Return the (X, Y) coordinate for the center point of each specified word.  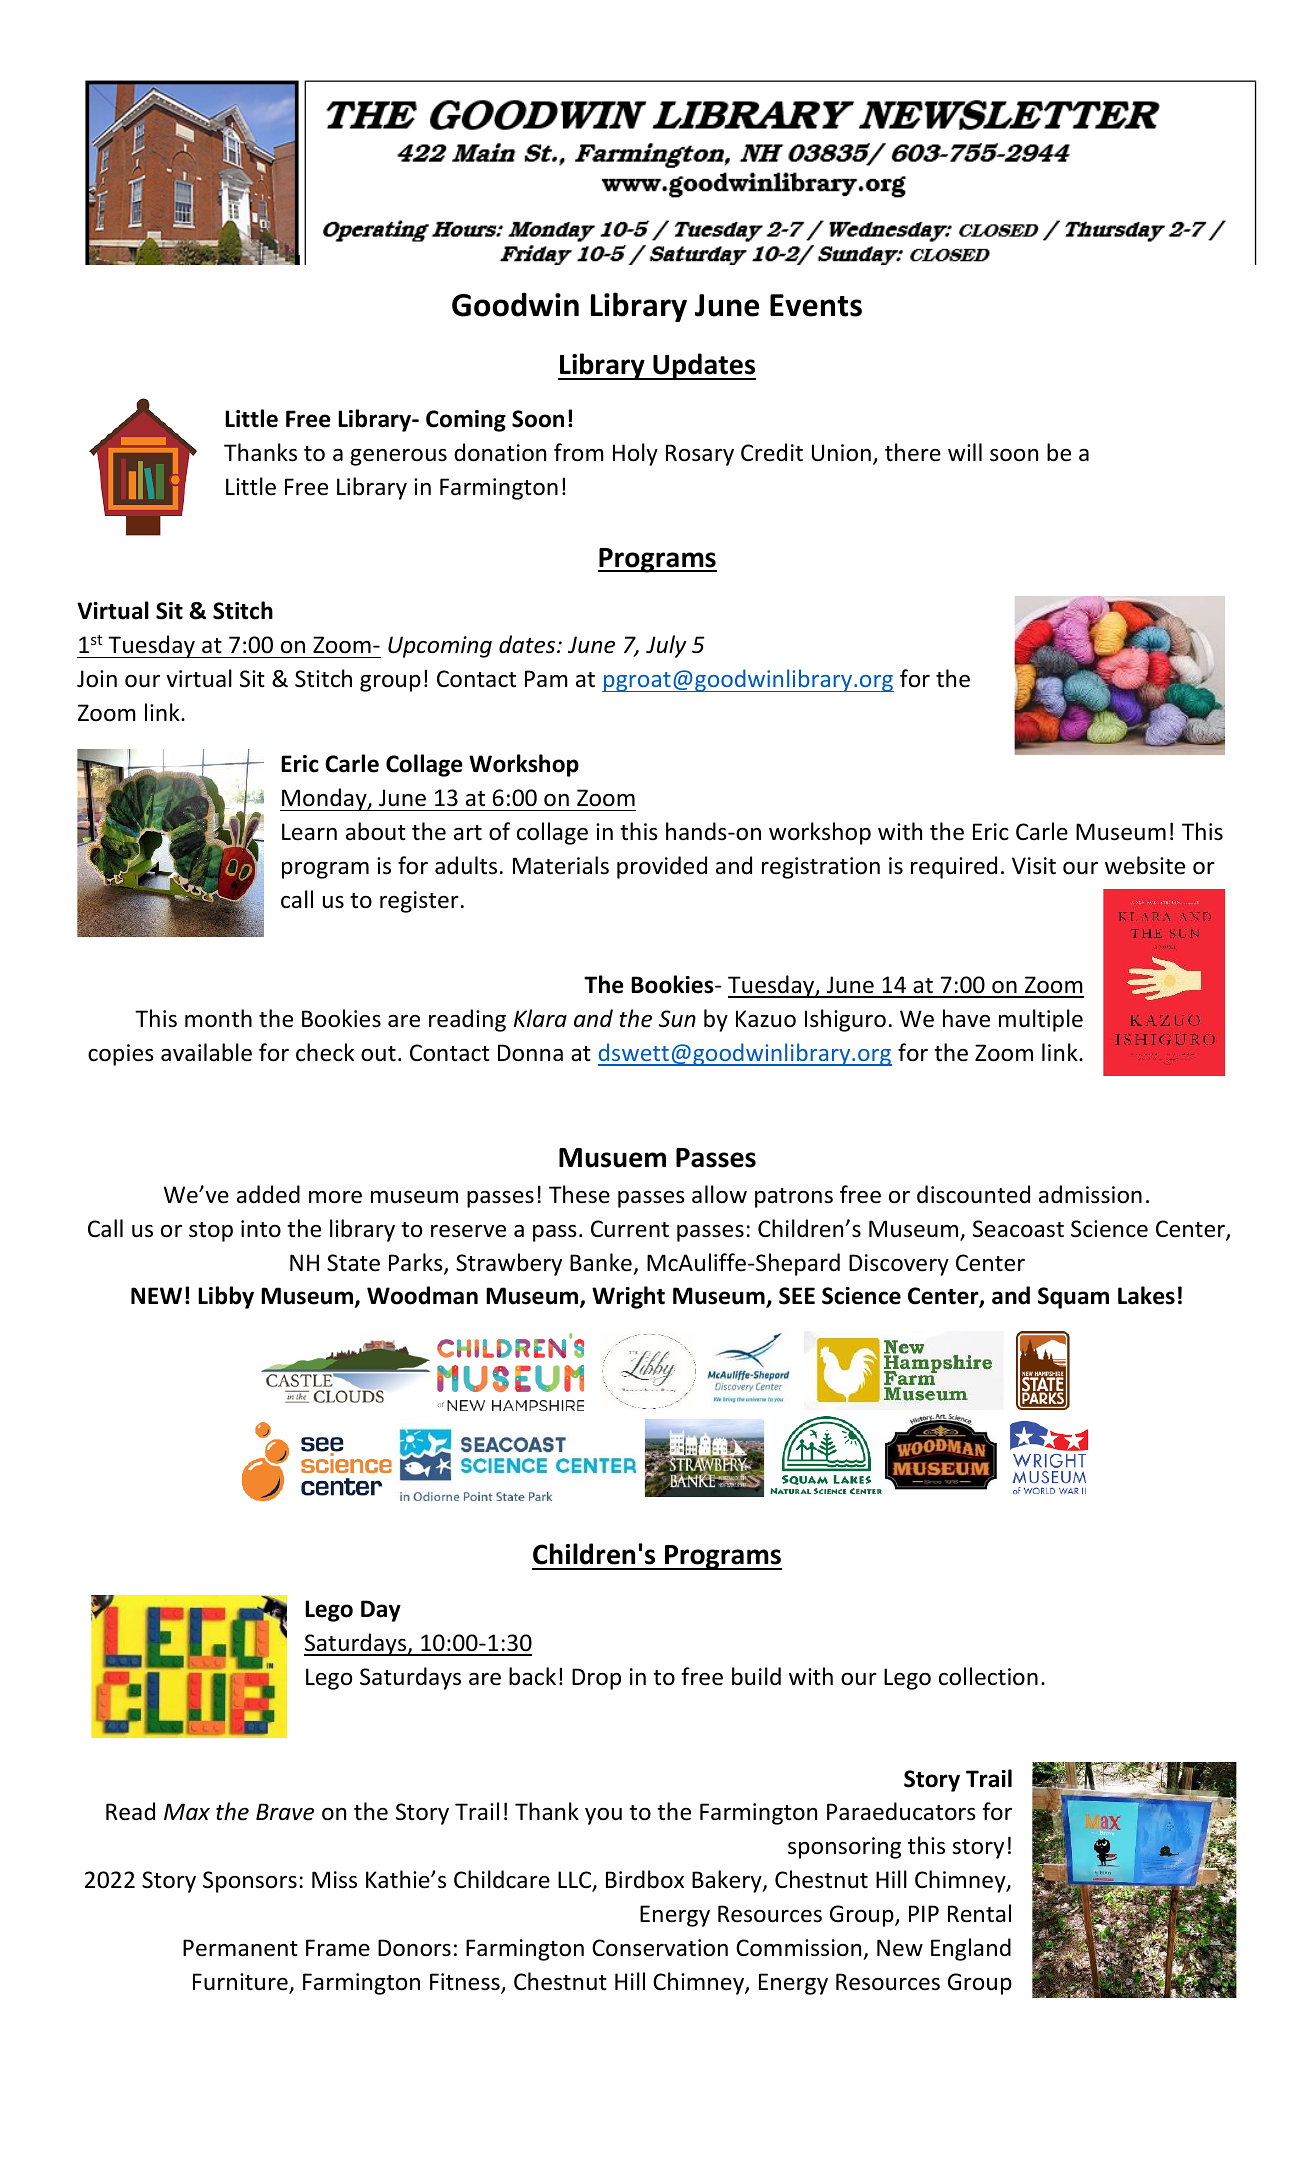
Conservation (660, 1948)
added (268, 1194)
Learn (309, 832)
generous (398, 457)
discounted (973, 1194)
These (579, 1194)
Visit (1034, 866)
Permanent (240, 1948)
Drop (596, 1679)
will (965, 452)
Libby (226, 1297)
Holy (635, 454)
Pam (546, 678)
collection (988, 1676)
